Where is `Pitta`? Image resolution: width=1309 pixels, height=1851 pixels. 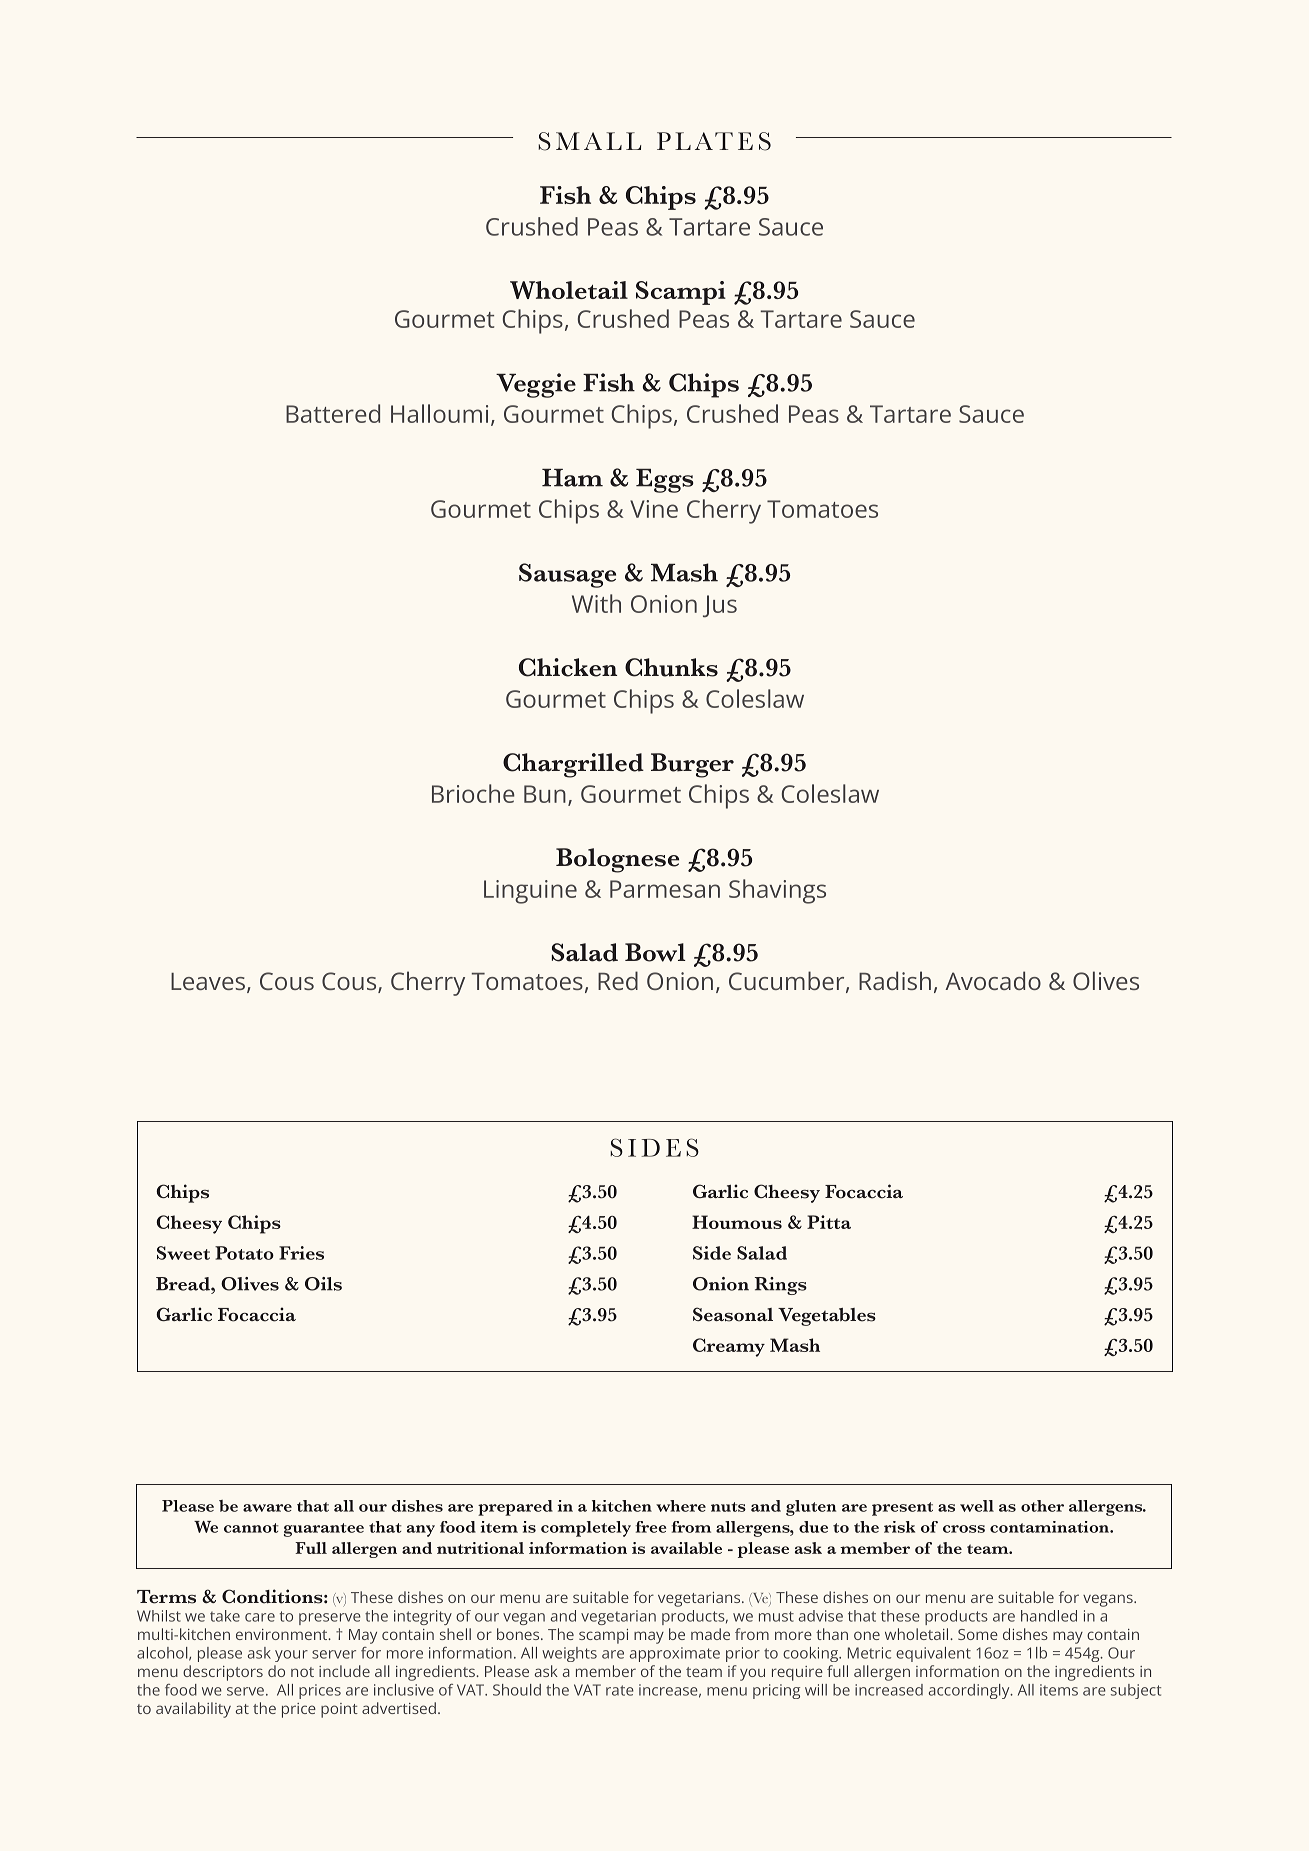 Pitta is located at coordinates (829, 1222).
